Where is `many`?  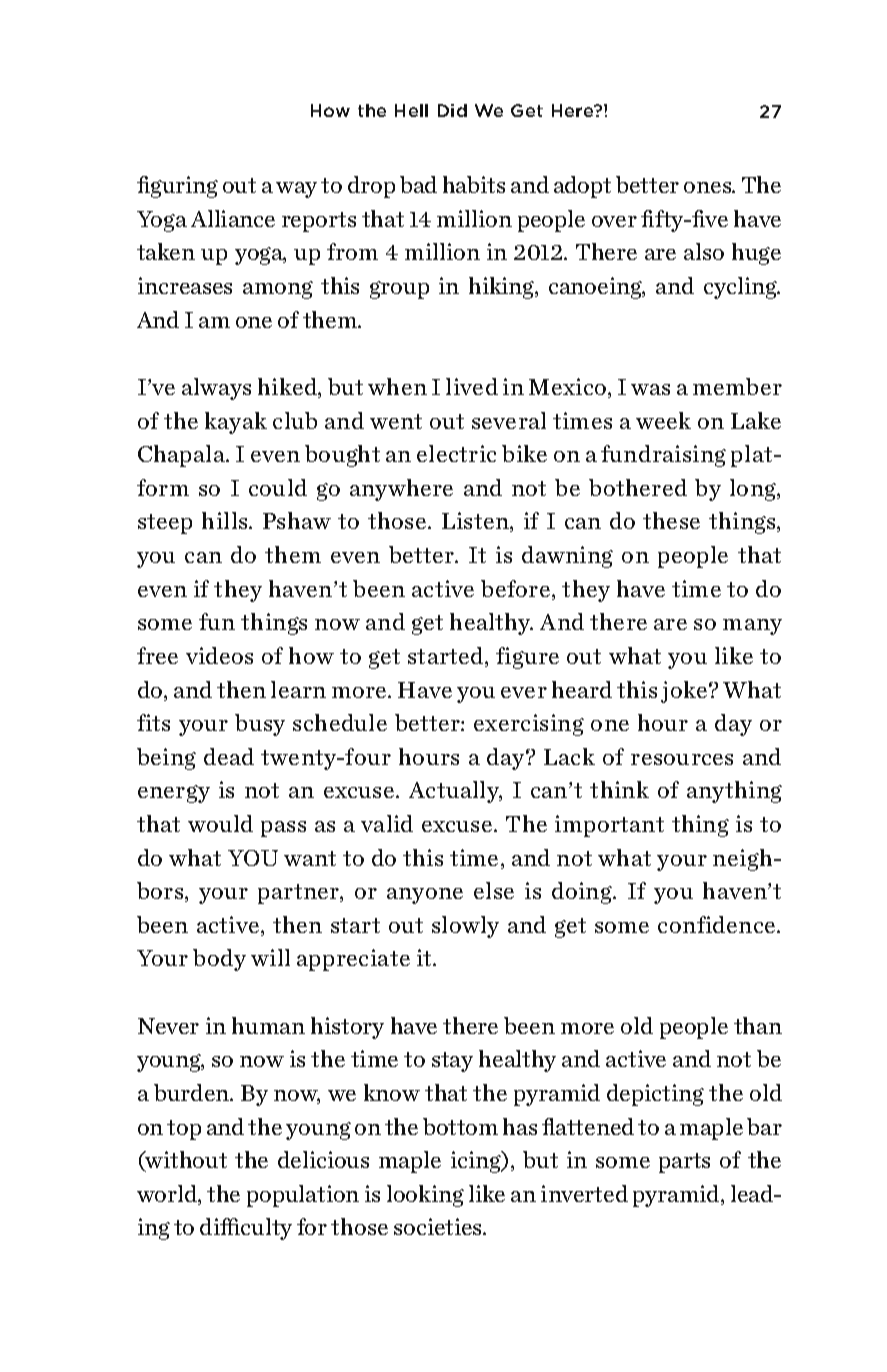 many is located at coordinates (752, 627).
